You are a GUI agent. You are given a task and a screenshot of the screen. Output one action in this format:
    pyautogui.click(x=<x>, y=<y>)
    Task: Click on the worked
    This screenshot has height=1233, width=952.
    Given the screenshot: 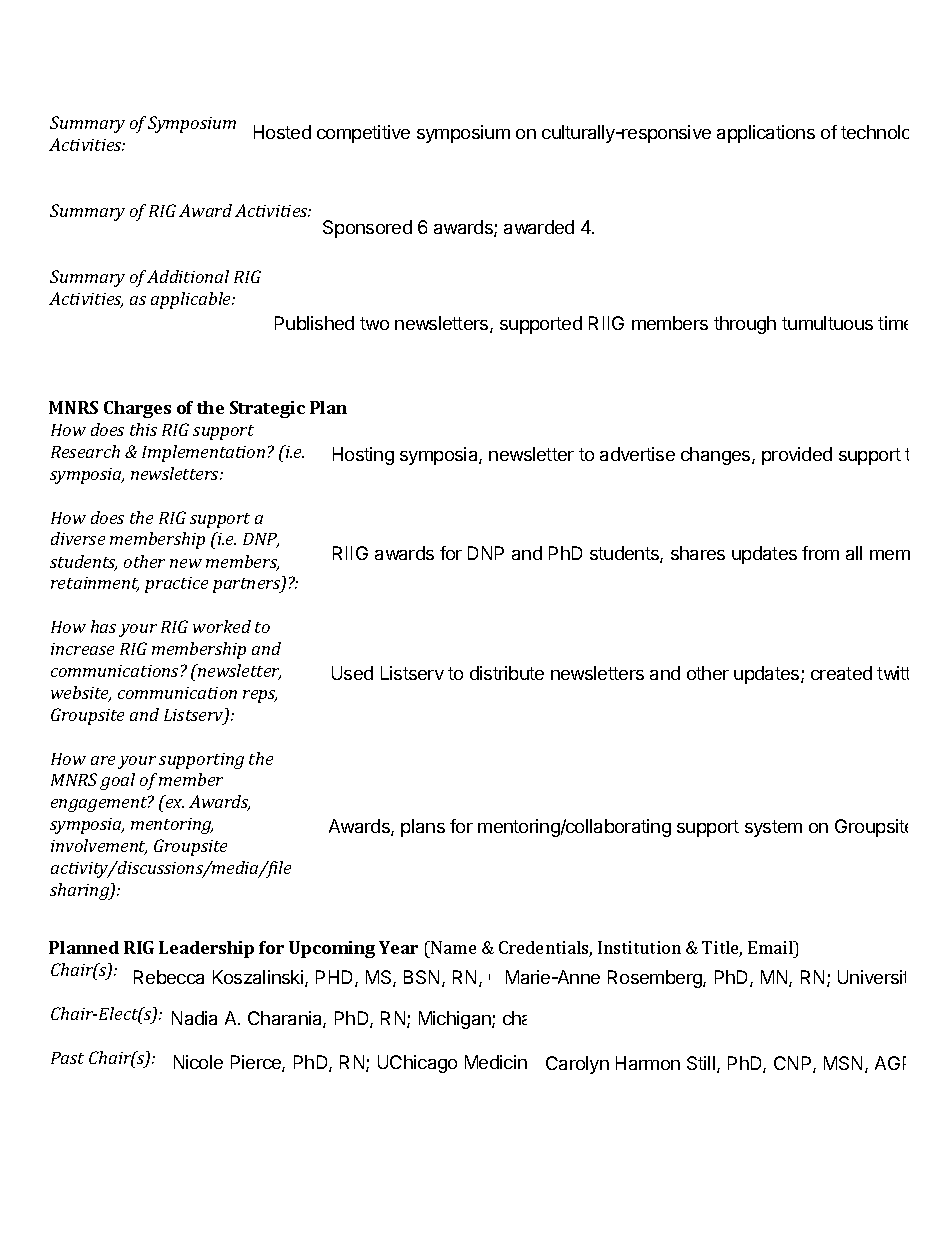 What is the action you would take?
    pyautogui.click(x=222, y=626)
